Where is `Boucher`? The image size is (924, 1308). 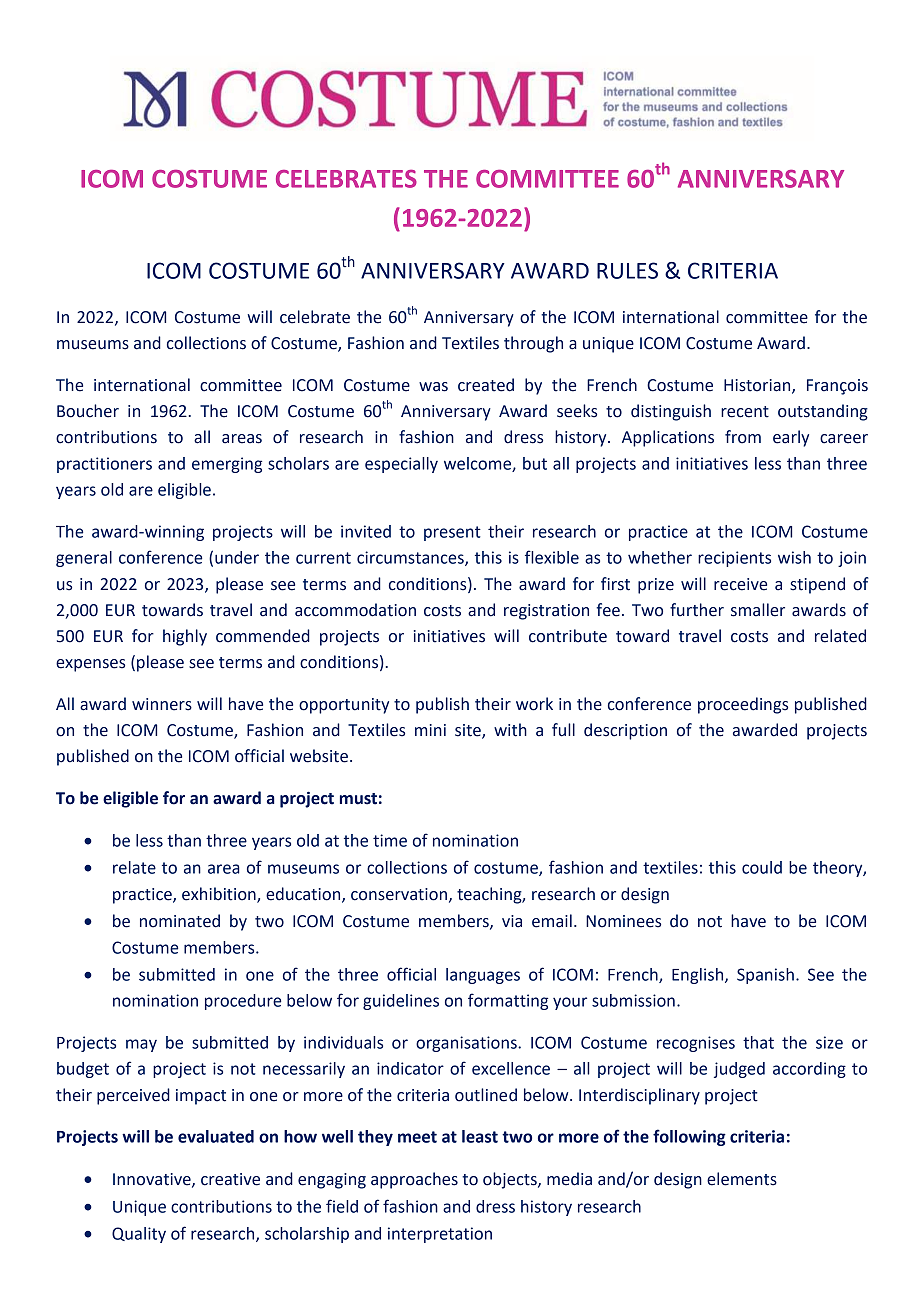
Boucher is located at coordinates (88, 411).
